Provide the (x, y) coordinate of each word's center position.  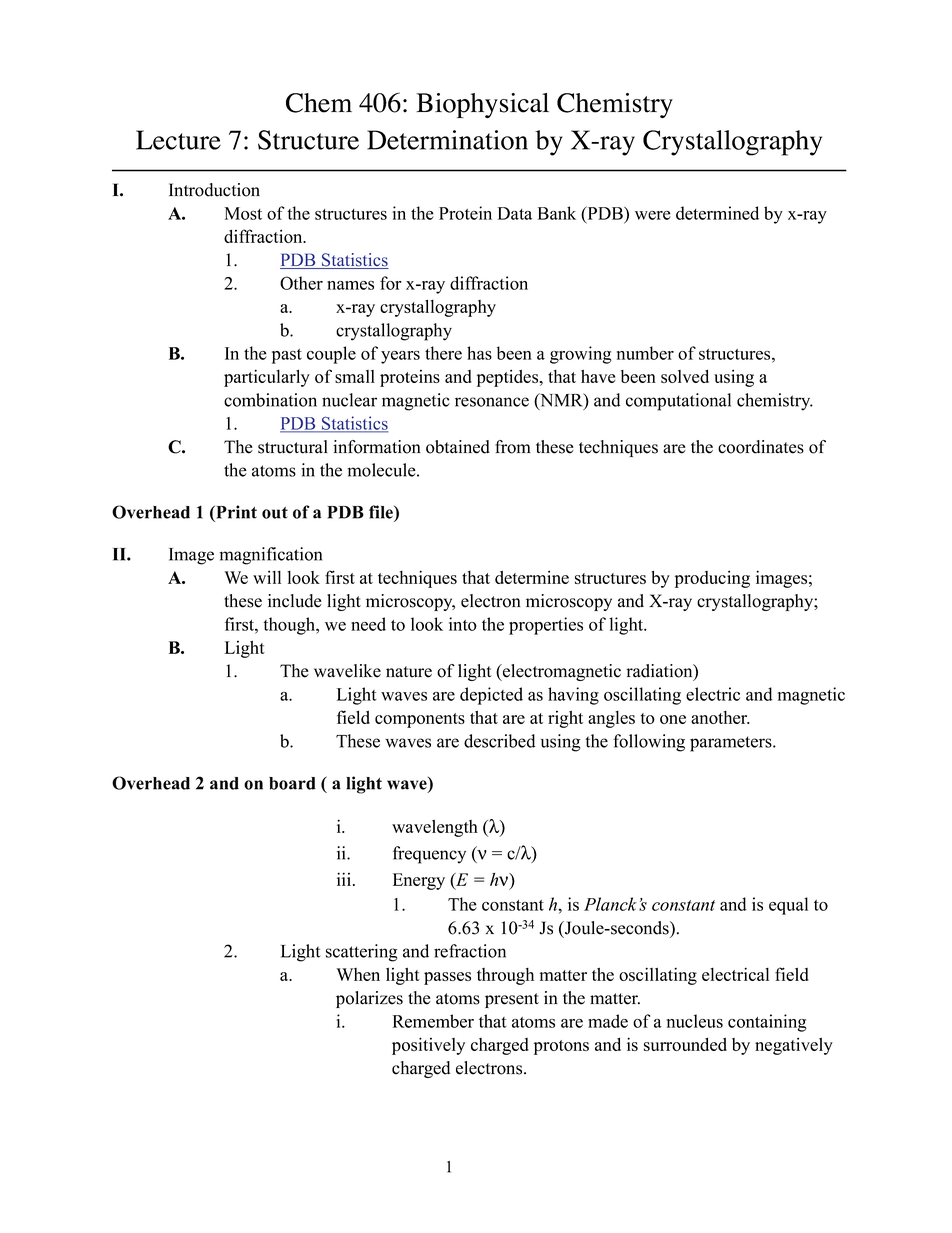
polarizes (369, 999)
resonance (492, 402)
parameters (732, 744)
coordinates (761, 447)
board (292, 783)
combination (270, 400)
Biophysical (482, 105)
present (512, 1000)
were (653, 215)
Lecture (178, 140)
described (499, 741)
